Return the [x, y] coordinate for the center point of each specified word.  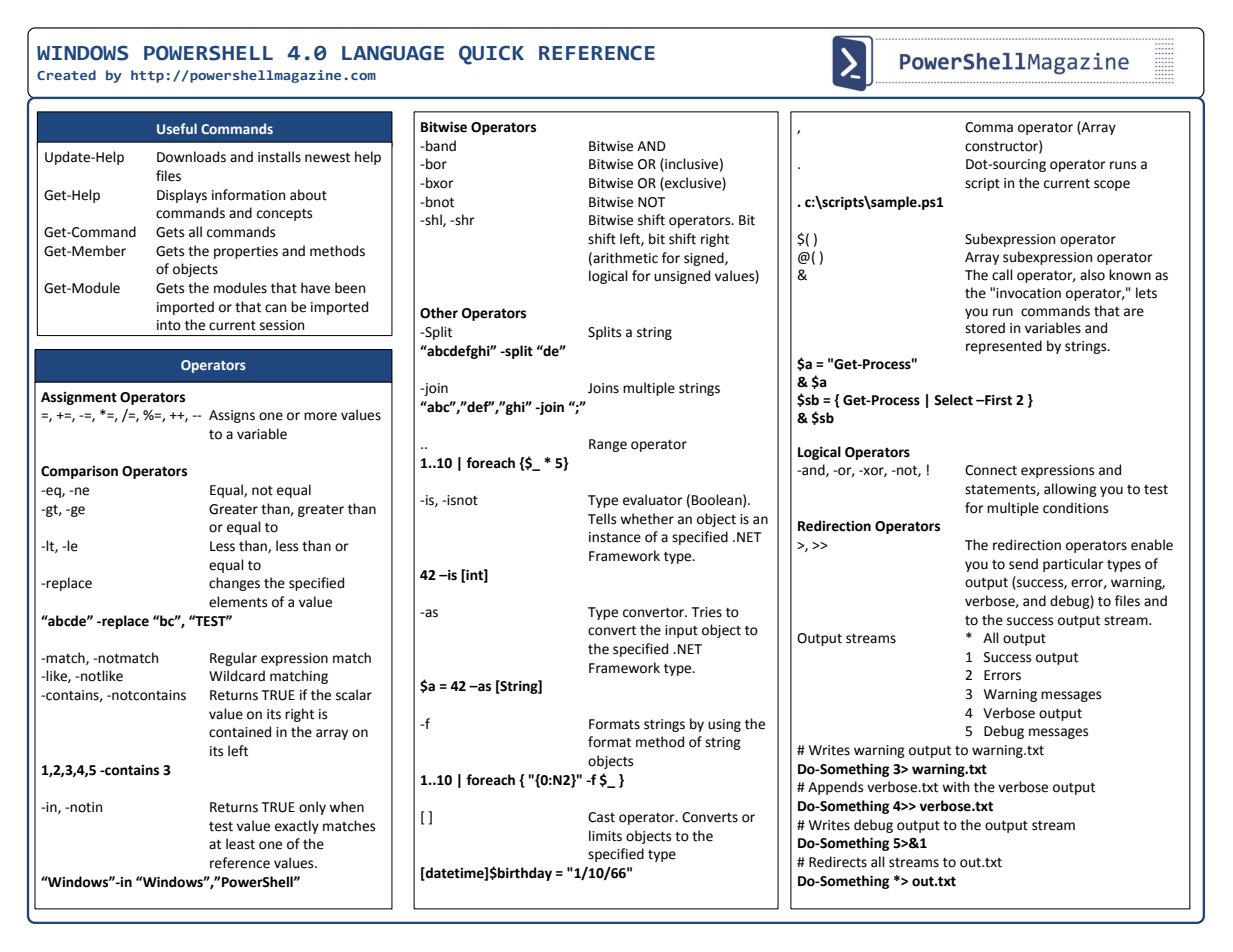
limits [605, 836]
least [240, 844]
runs [1123, 165]
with [955, 787]
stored [985, 328]
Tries [706, 612]
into [169, 325]
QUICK [491, 55]
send [1023, 564]
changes [234, 584]
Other [439, 313]
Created [66, 75]
